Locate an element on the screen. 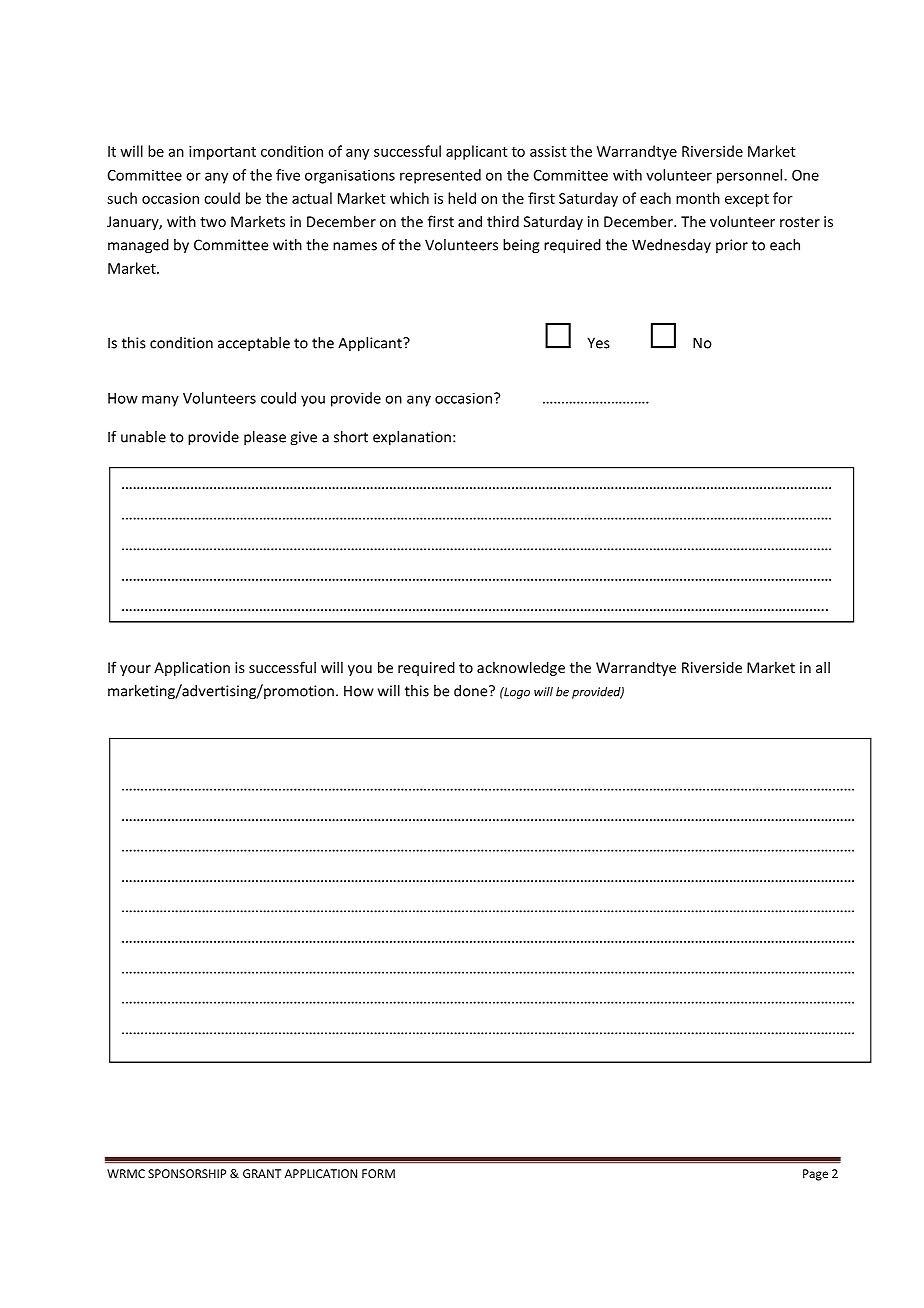 This screenshot has height=1308, width=924. Page is located at coordinates (815, 1175).
